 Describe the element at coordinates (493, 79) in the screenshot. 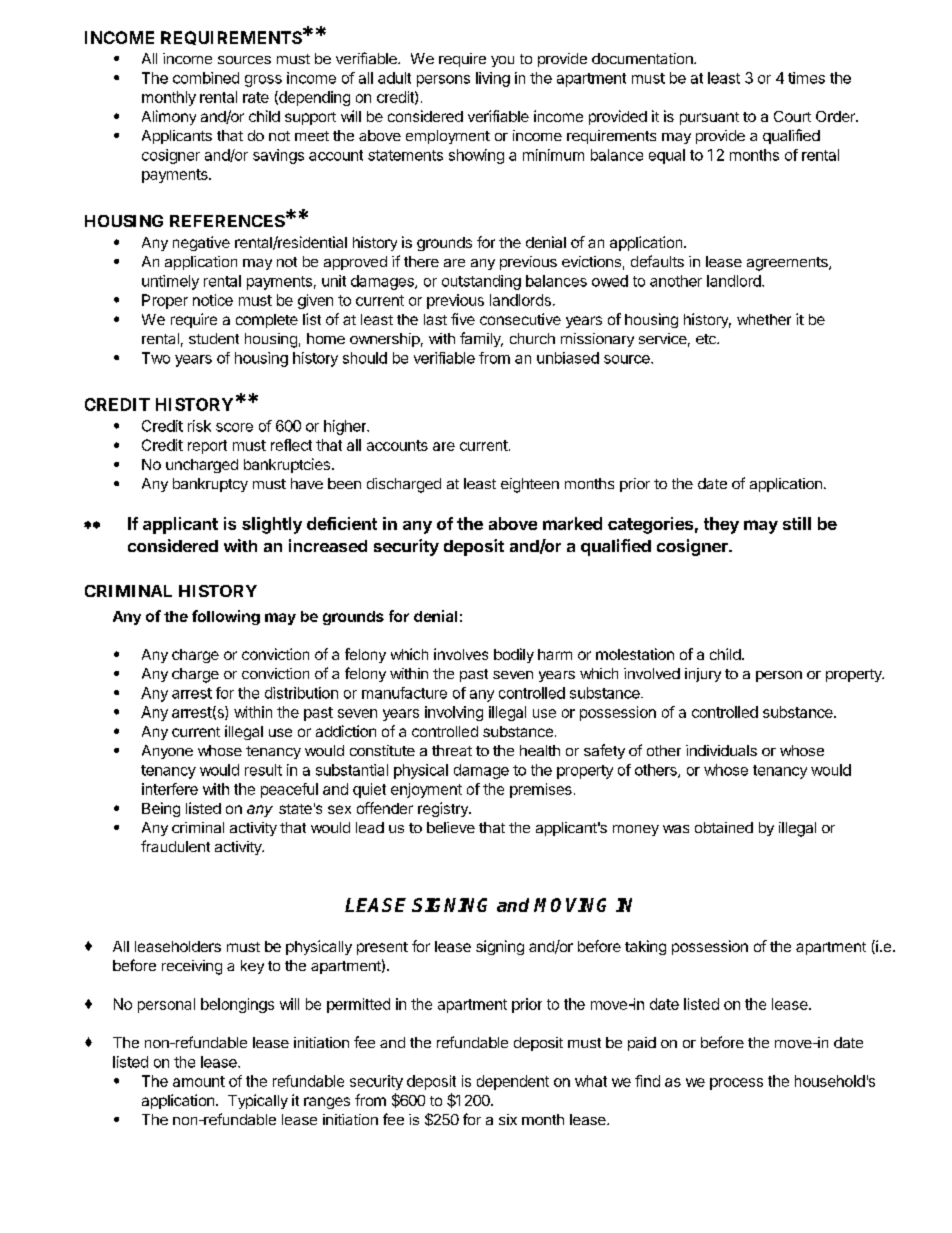

I see `living` at that location.
